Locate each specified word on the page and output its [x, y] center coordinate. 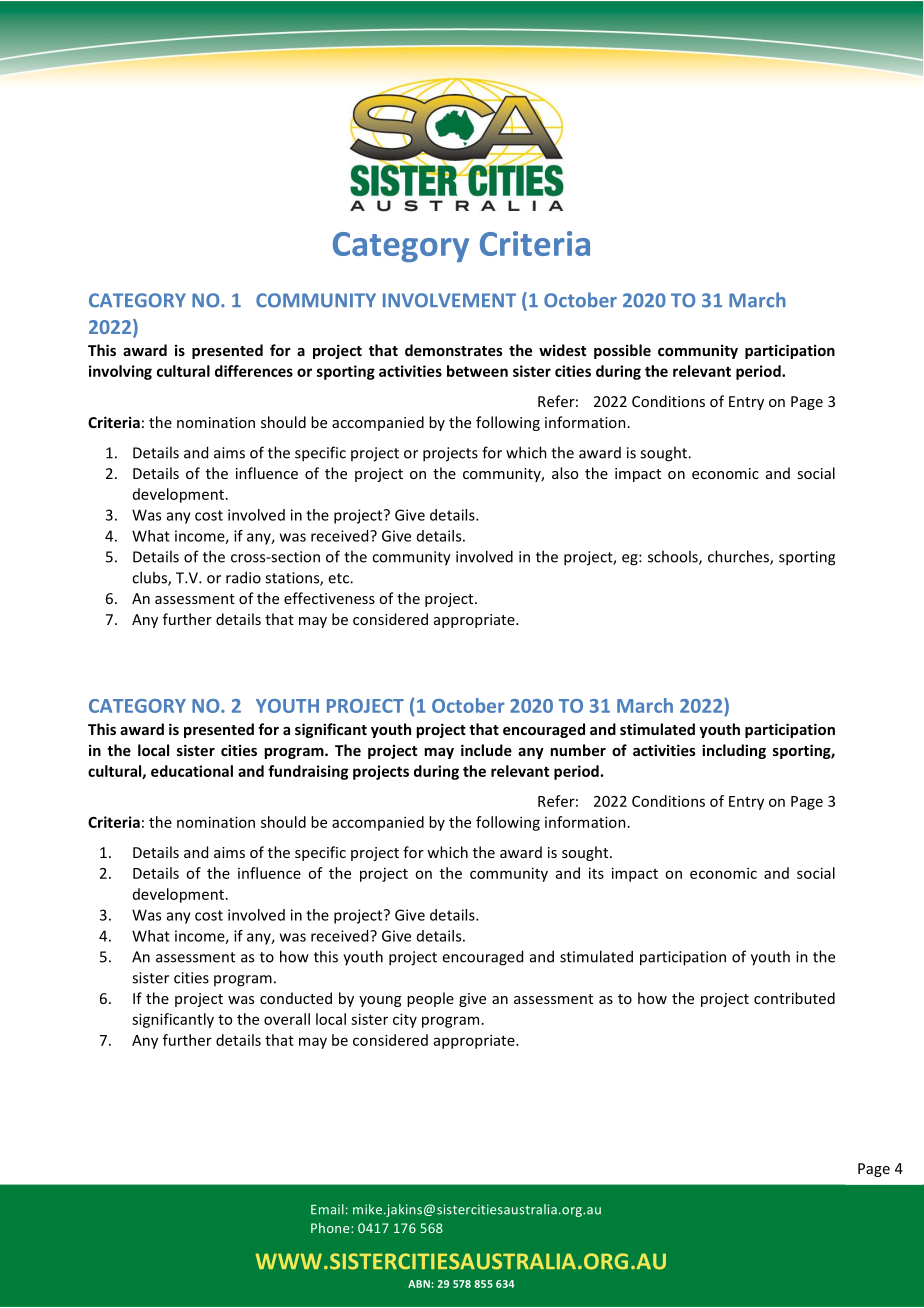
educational [192, 771]
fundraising [308, 772]
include [486, 750]
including [734, 751]
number [578, 750]
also [565, 473]
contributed [794, 998]
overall [287, 1019]
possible [622, 351]
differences [254, 371]
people [430, 999]
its [596, 873]
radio [243, 577]
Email [327, 1209]
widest [562, 350]
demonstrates [454, 350]
